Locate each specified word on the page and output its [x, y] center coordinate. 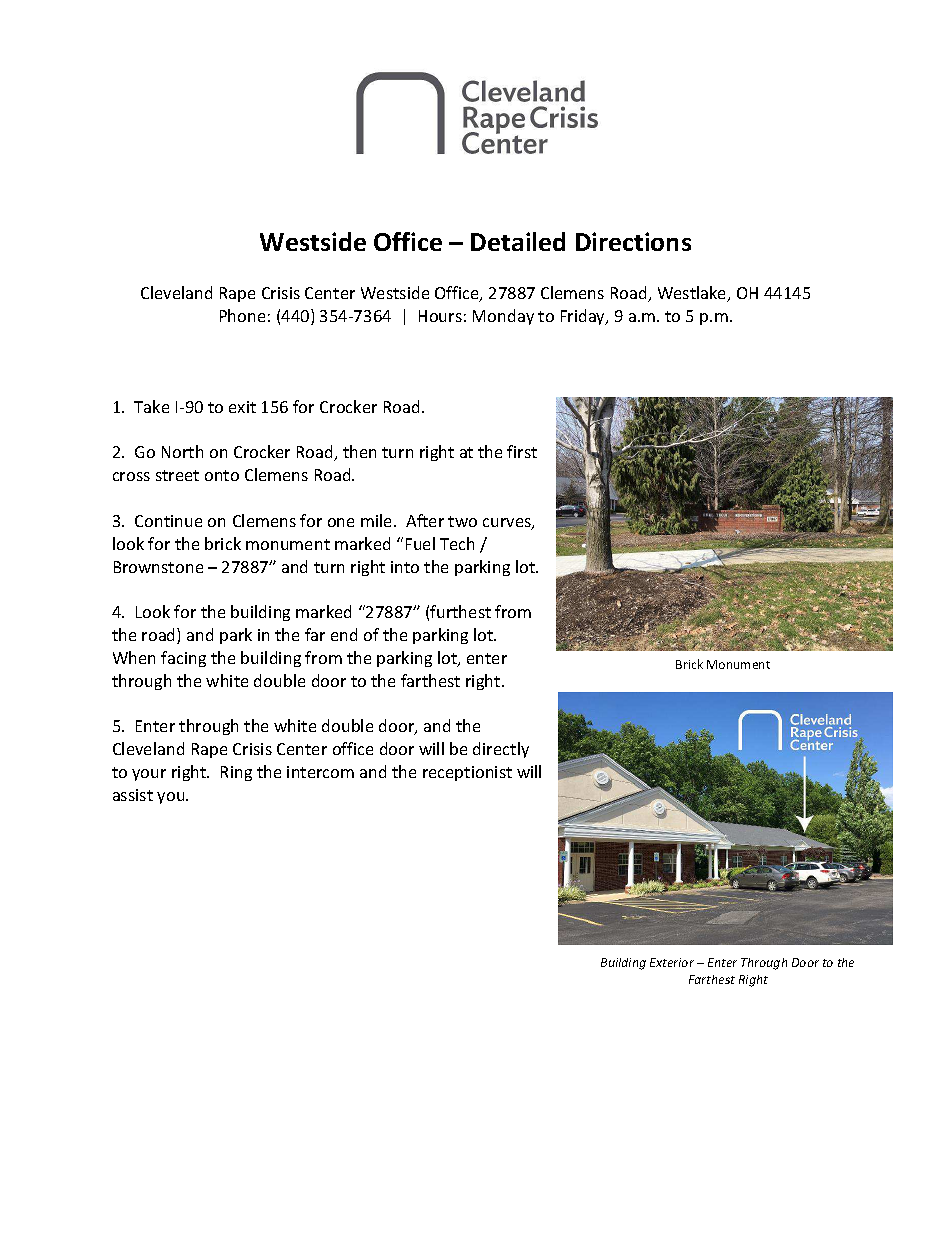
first [522, 451]
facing [183, 659]
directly [501, 750]
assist [133, 795]
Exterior [672, 962]
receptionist [467, 773]
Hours [440, 316]
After [425, 520]
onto [222, 475]
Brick [689, 664]
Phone [242, 315]
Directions [633, 241]
